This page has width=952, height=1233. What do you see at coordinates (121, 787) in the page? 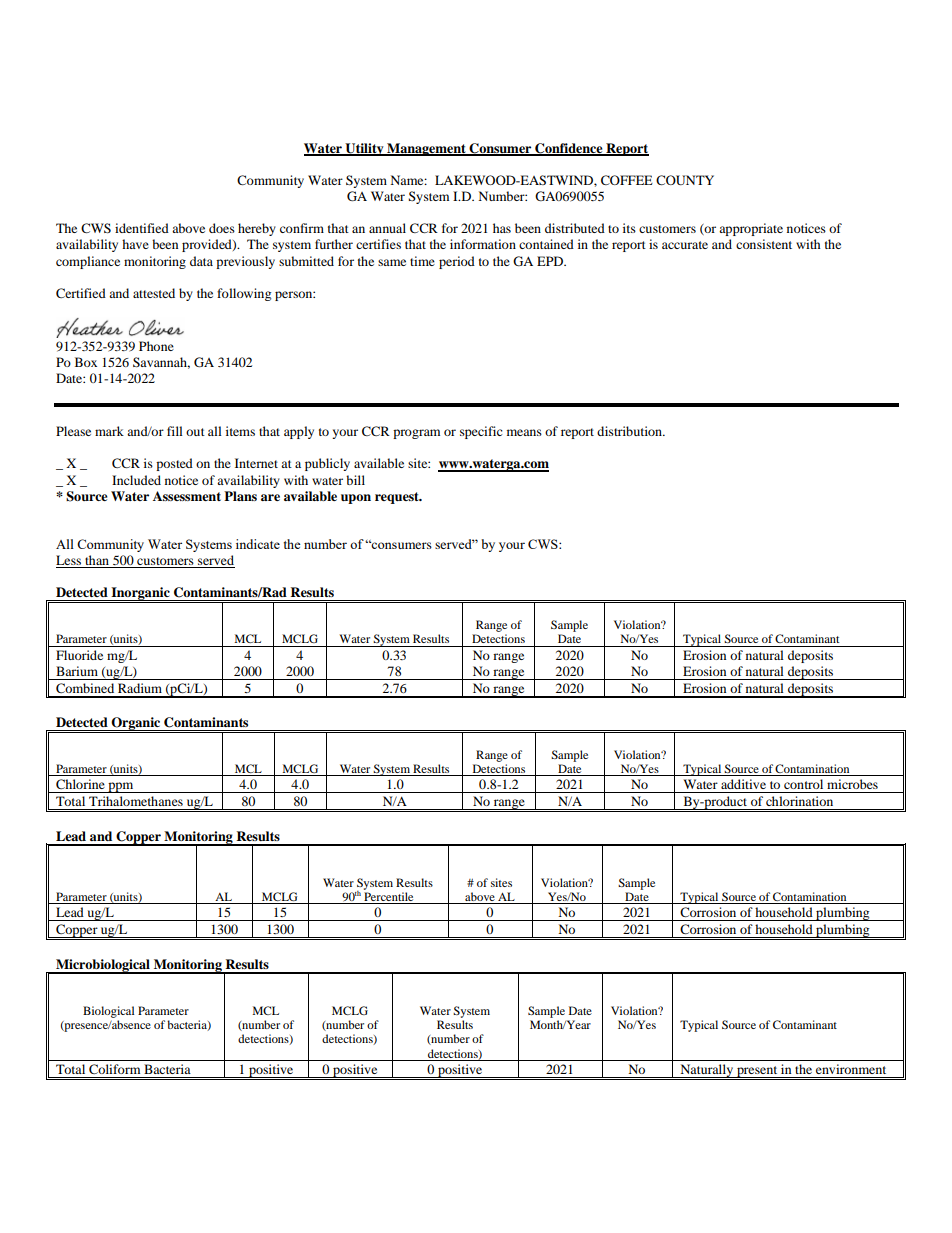
I see `ppm` at bounding box center [121, 787].
